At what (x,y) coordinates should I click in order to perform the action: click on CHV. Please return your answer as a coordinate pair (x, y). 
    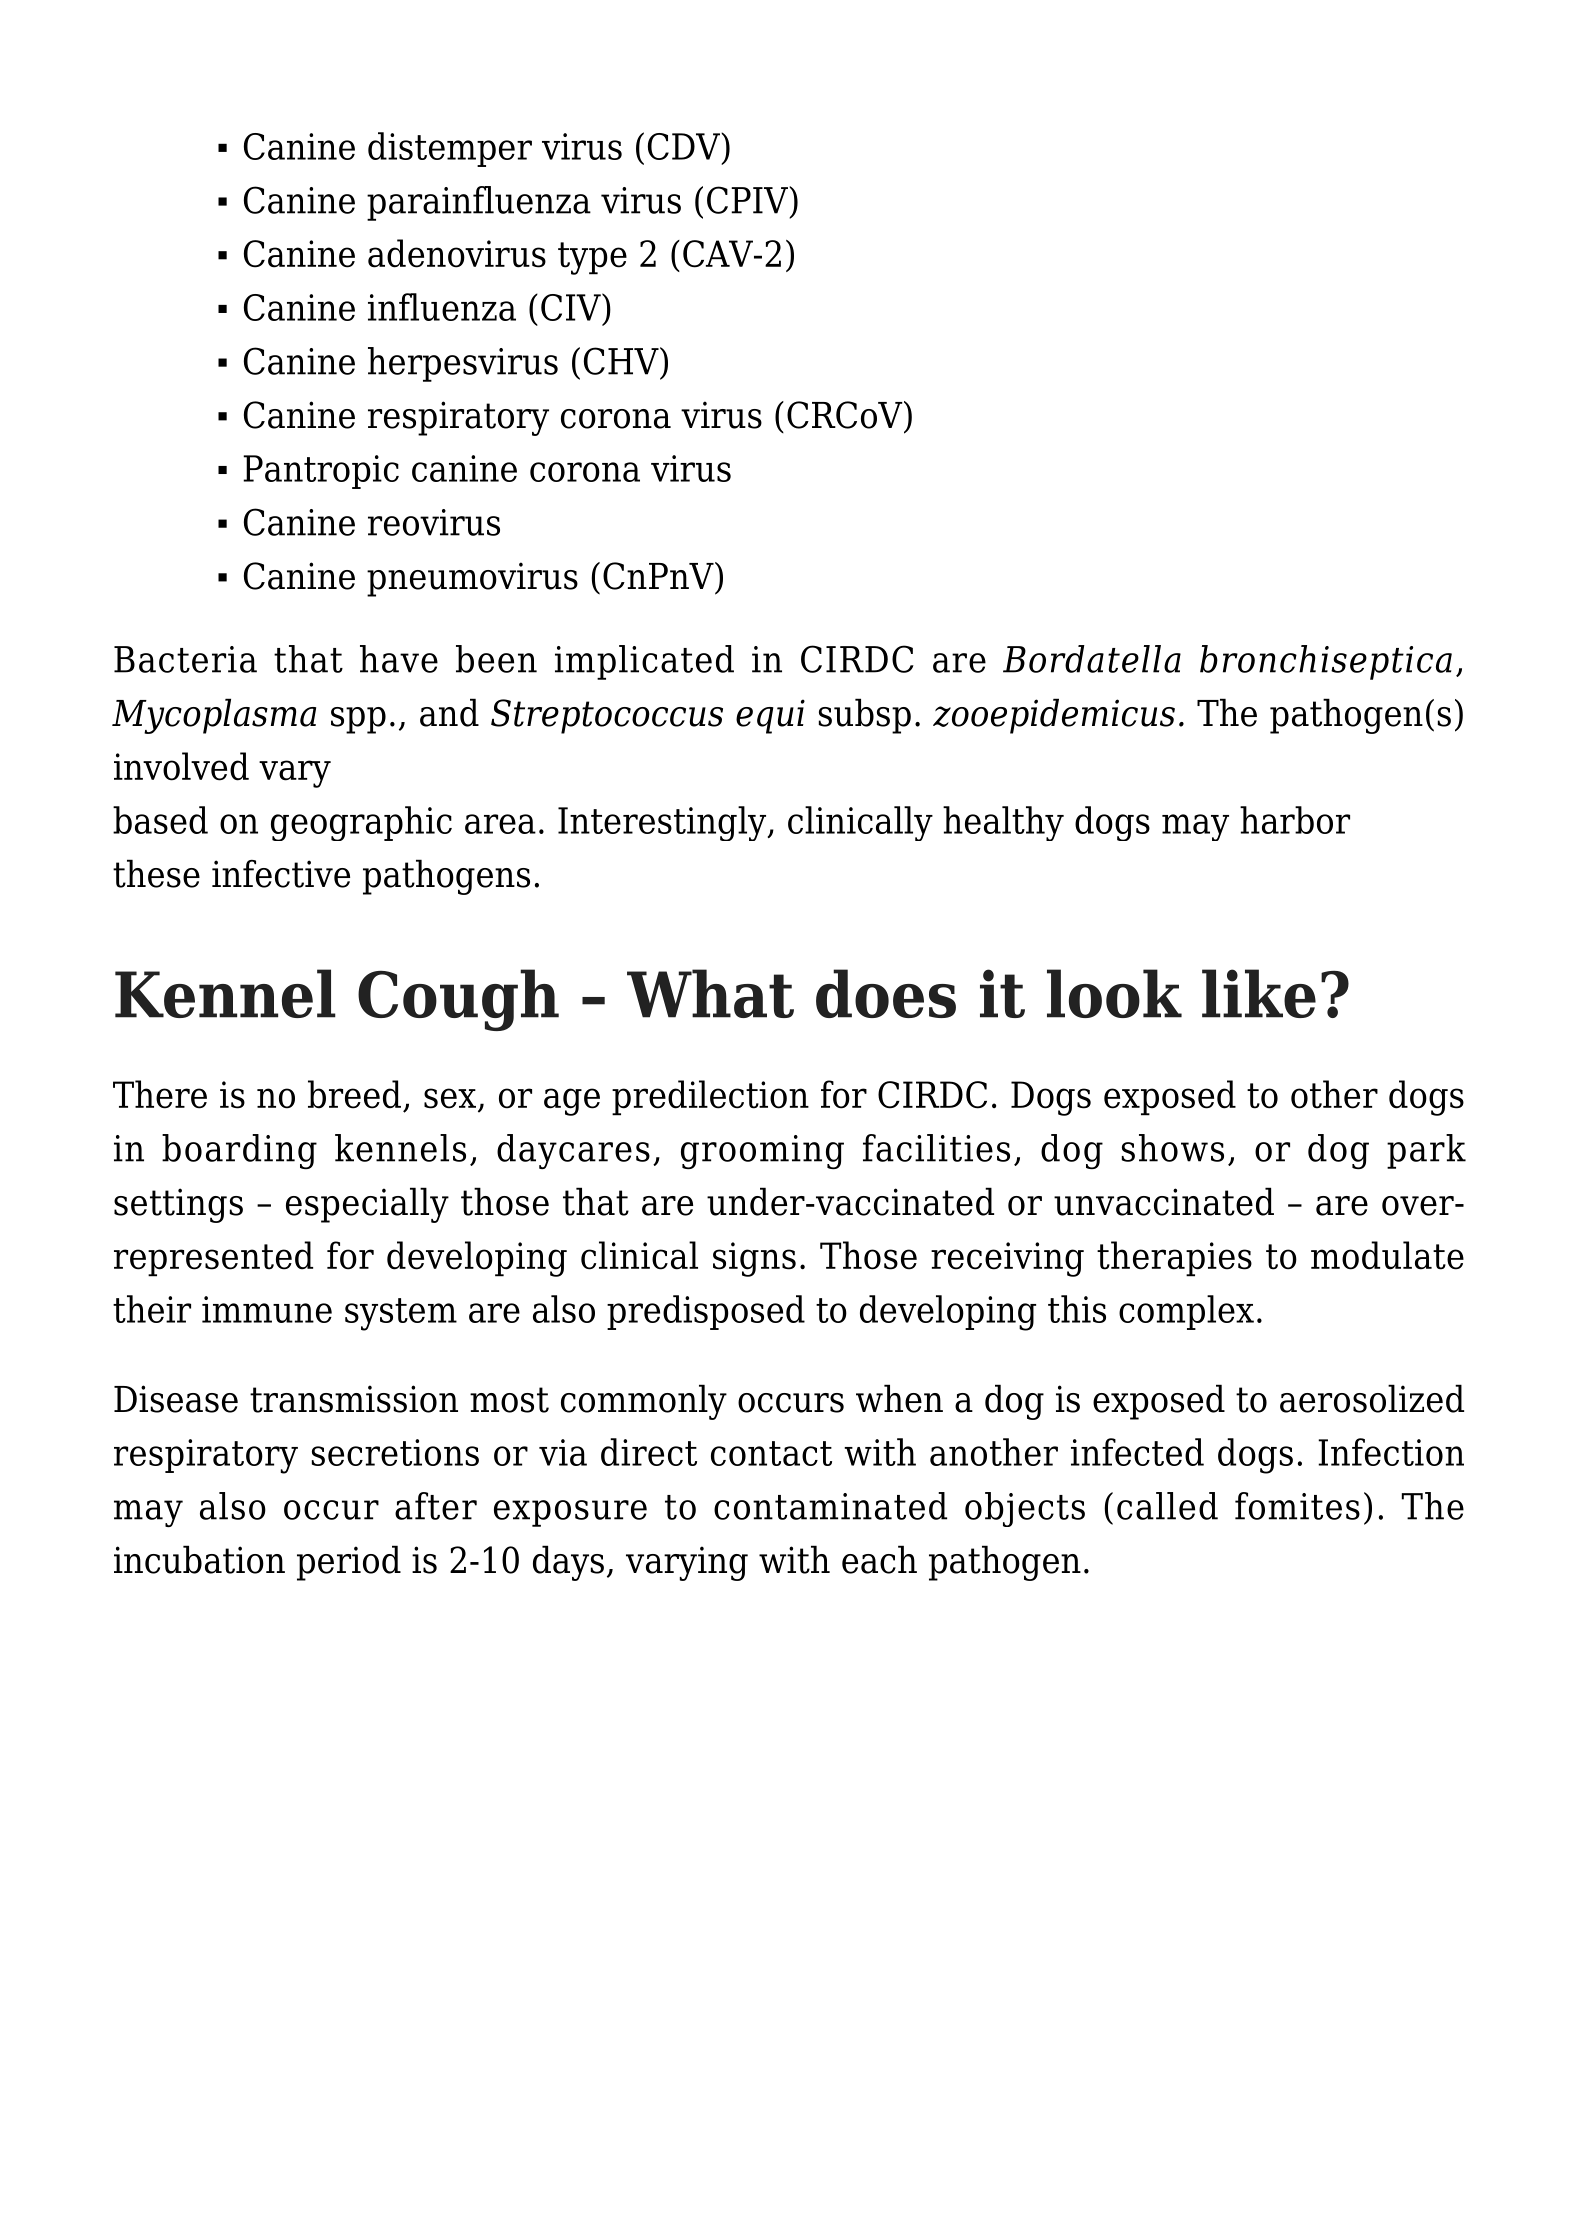
    Looking at the image, I should click on (622, 361).
